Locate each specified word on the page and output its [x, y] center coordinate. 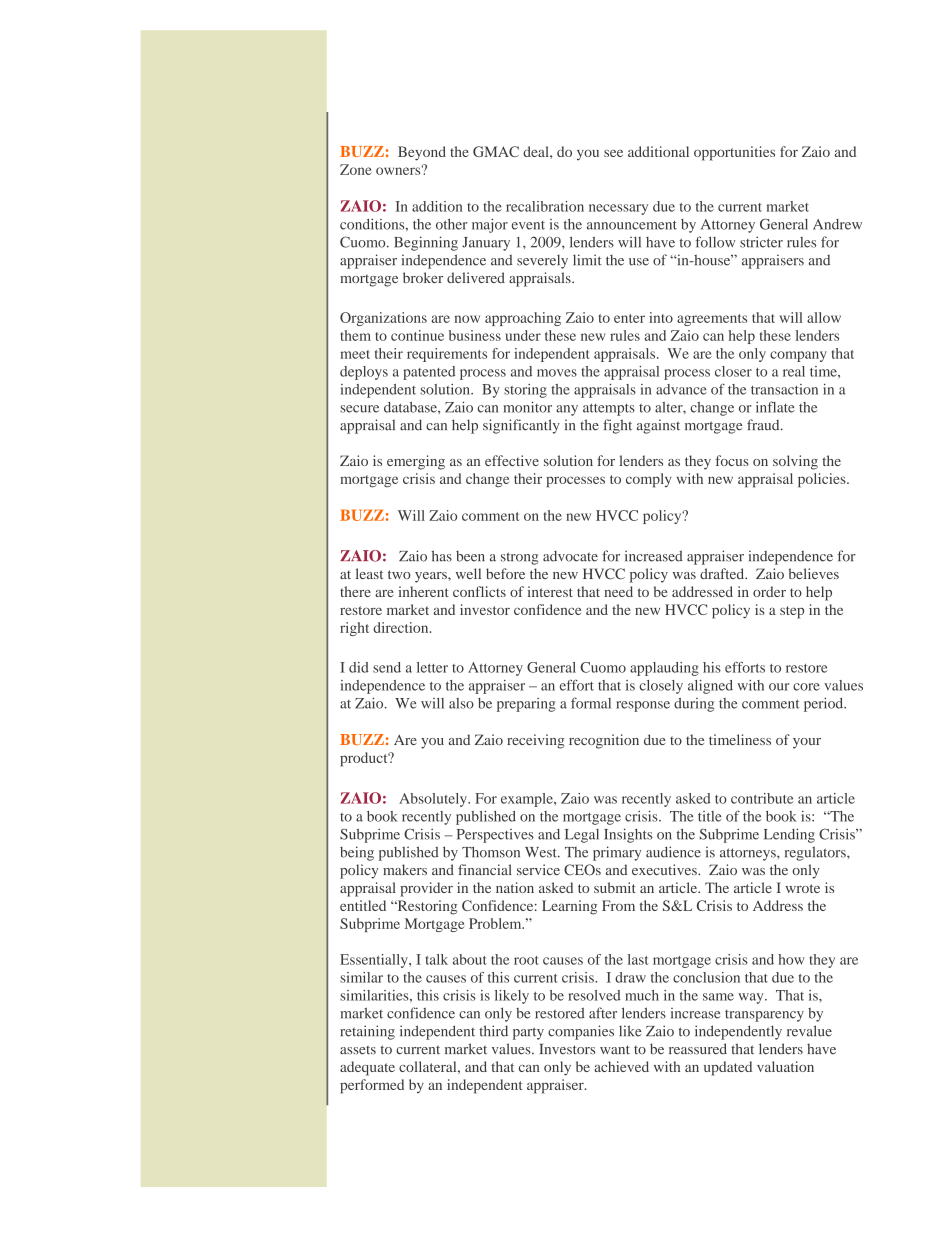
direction [402, 627]
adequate [367, 1068]
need [618, 591]
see [613, 153]
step [792, 612]
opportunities [734, 153]
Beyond [422, 153]
